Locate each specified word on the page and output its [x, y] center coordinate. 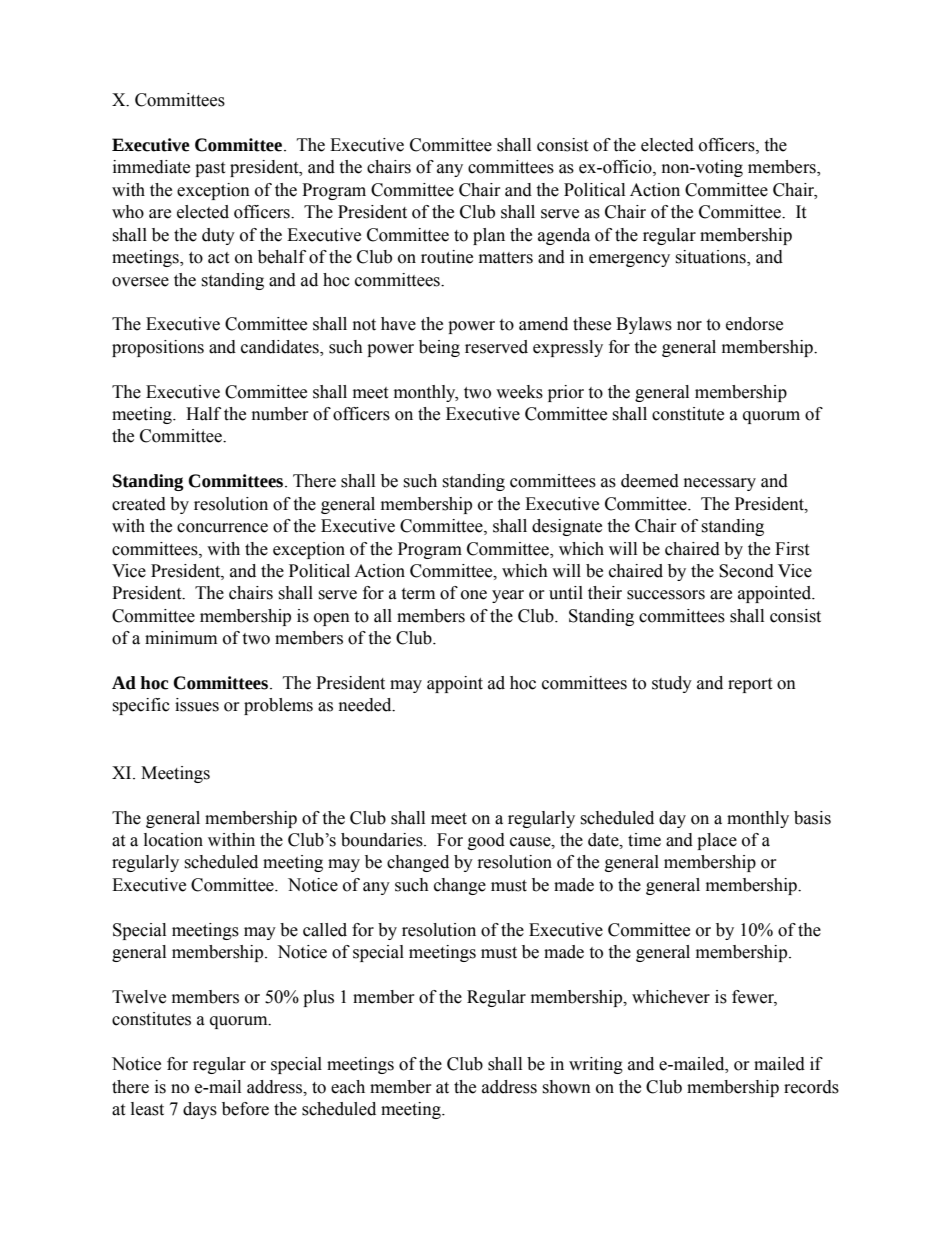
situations [711, 258]
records [811, 1087]
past [210, 169]
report [750, 685]
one [474, 595]
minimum [181, 638]
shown [566, 1087]
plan [489, 236]
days [200, 1110]
